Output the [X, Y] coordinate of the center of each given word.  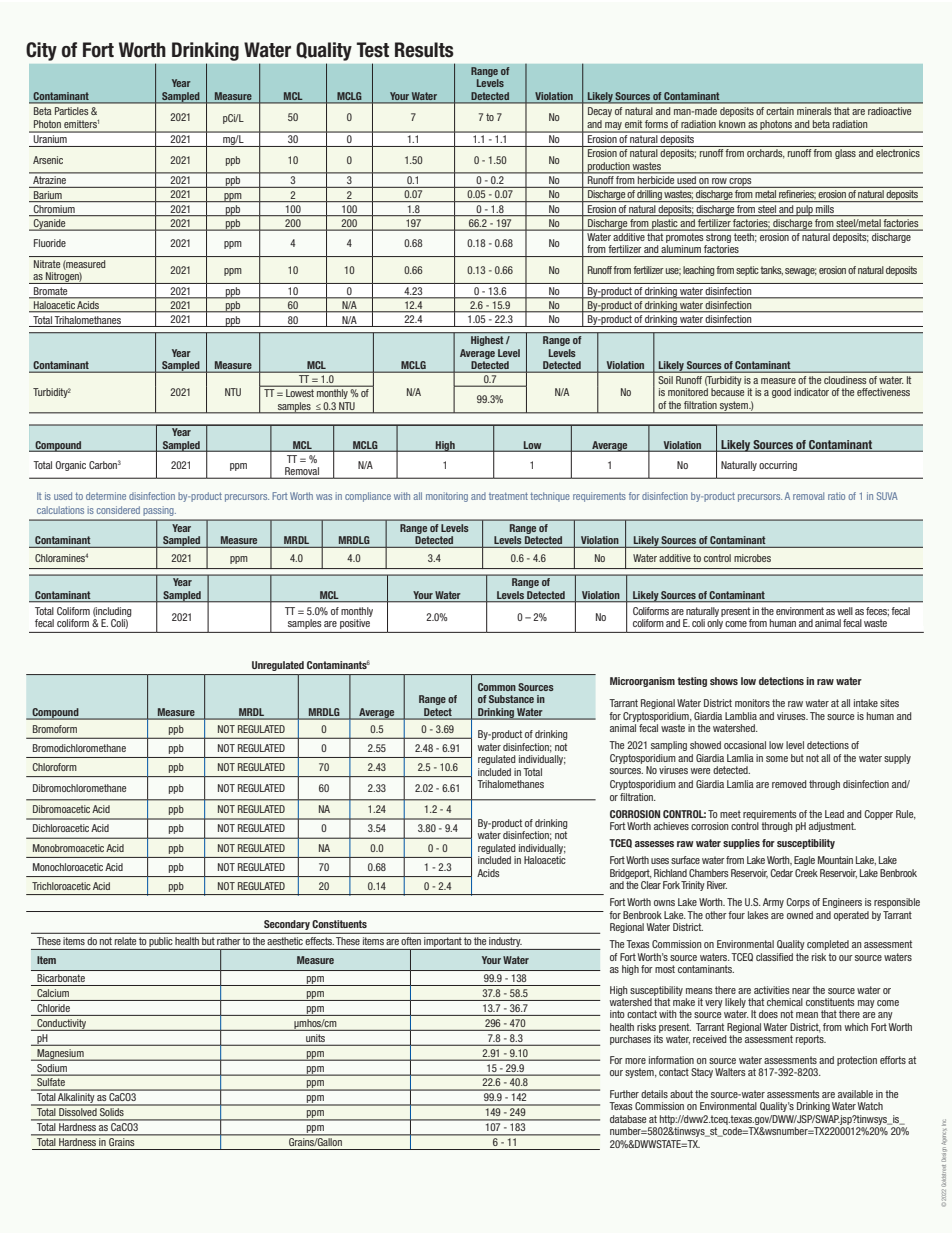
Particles [71, 111]
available [855, 1094]
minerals [814, 111]
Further [624, 1094]
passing [158, 512]
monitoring [447, 497]
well [845, 611]
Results [424, 50]
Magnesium [60, 1055]
